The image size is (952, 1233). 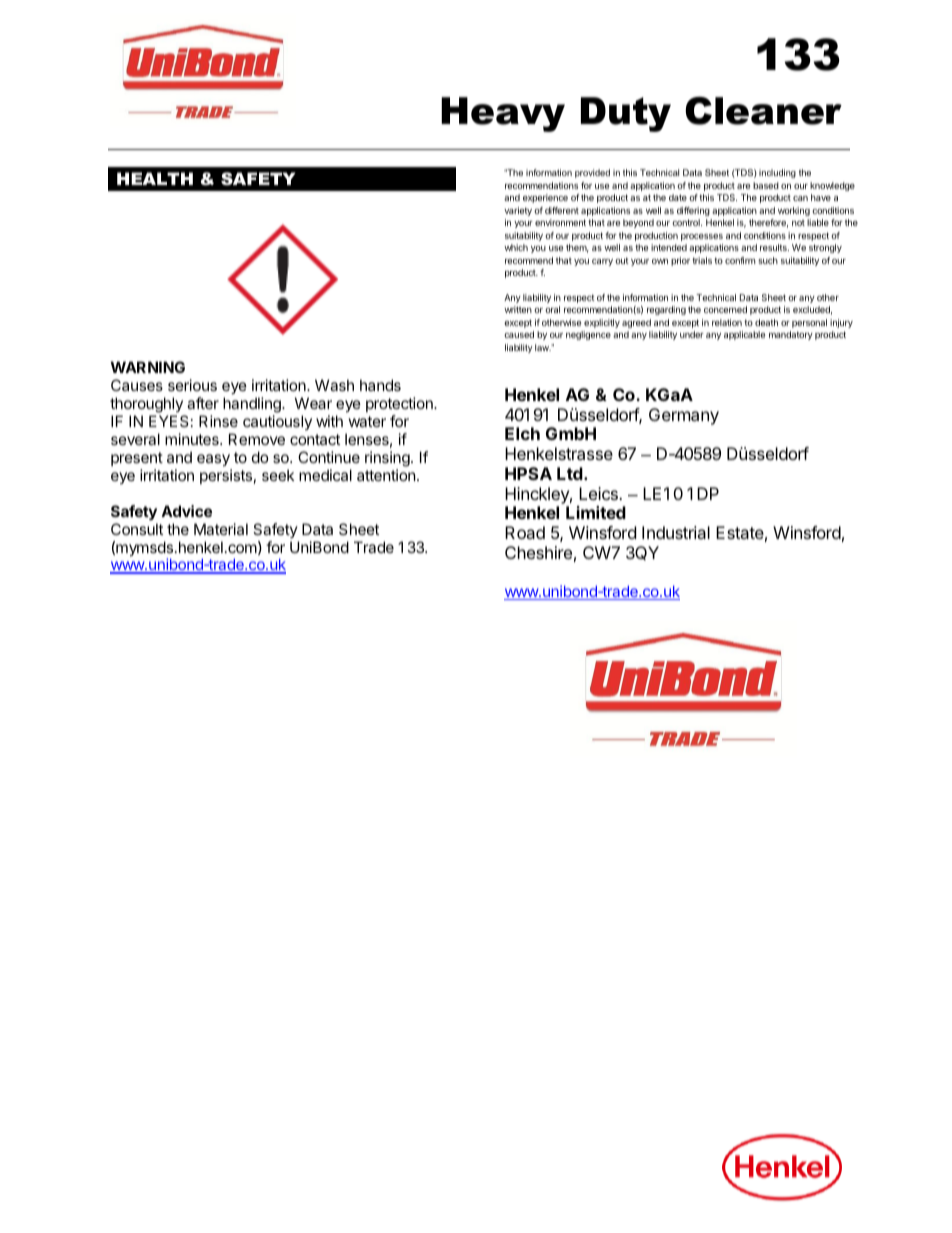 What do you see at coordinates (221, 529) in the screenshot?
I see `Material` at bounding box center [221, 529].
